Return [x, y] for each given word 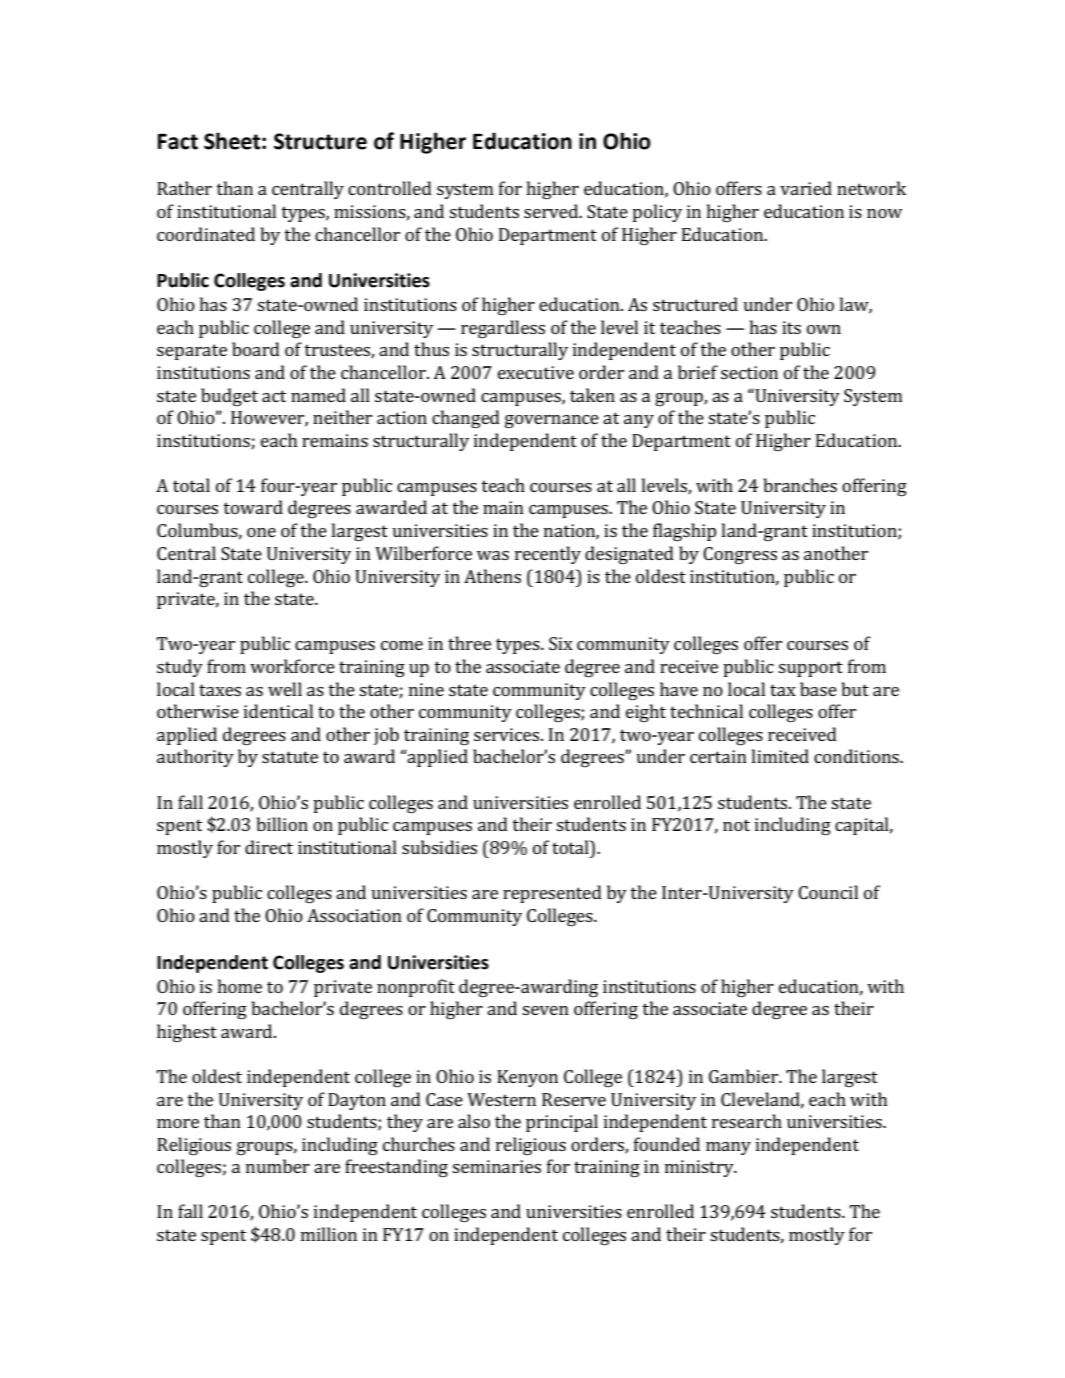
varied [806, 188]
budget [229, 397]
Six [561, 643]
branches [800, 485]
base [818, 689]
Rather [184, 188]
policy [657, 213]
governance [552, 421]
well [285, 689]
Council [828, 892]
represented [552, 894]
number [278, 1166]
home [240, 986]
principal [562, 1123]
